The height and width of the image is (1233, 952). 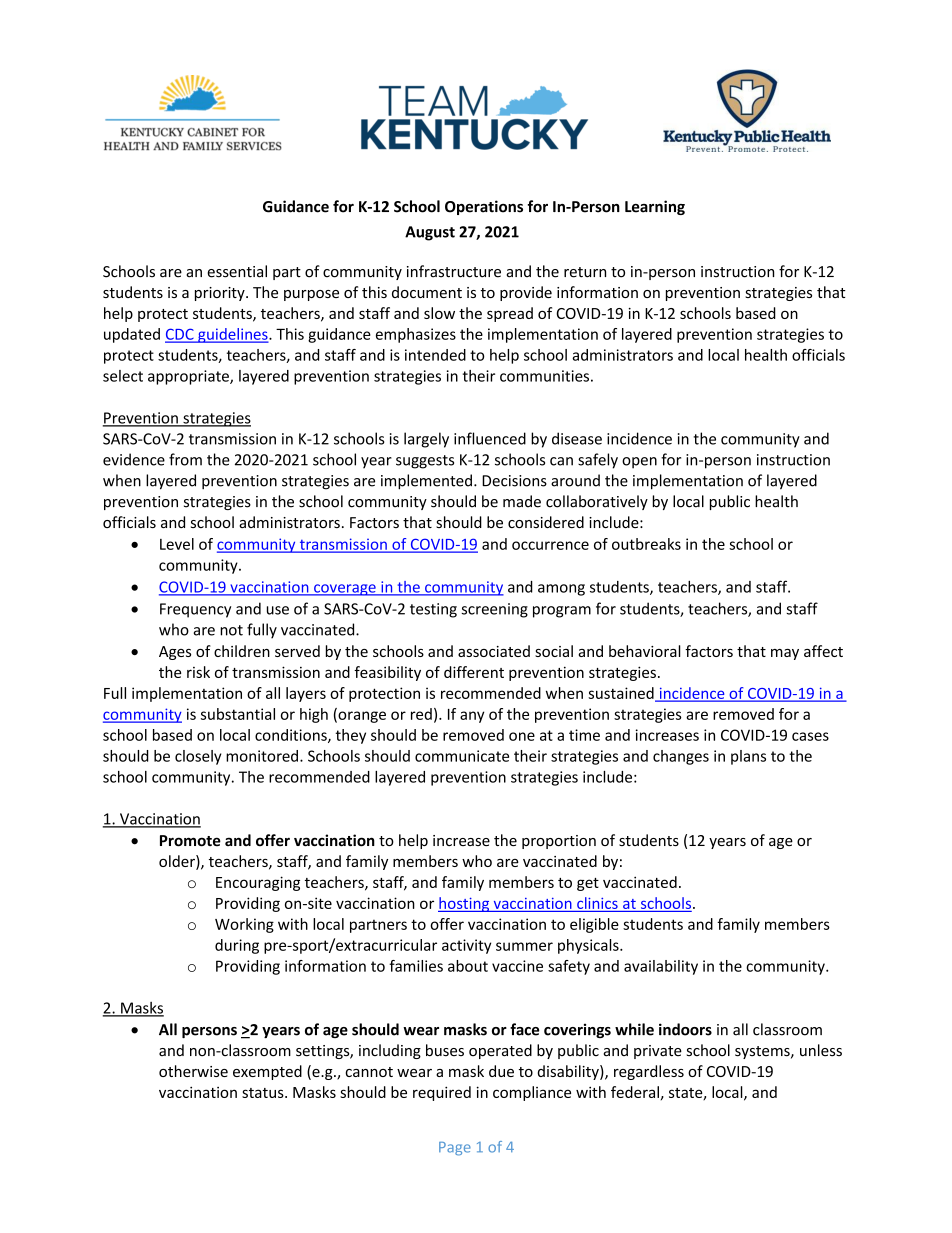 I want to click on influenced, so click(x=490, y=438).
